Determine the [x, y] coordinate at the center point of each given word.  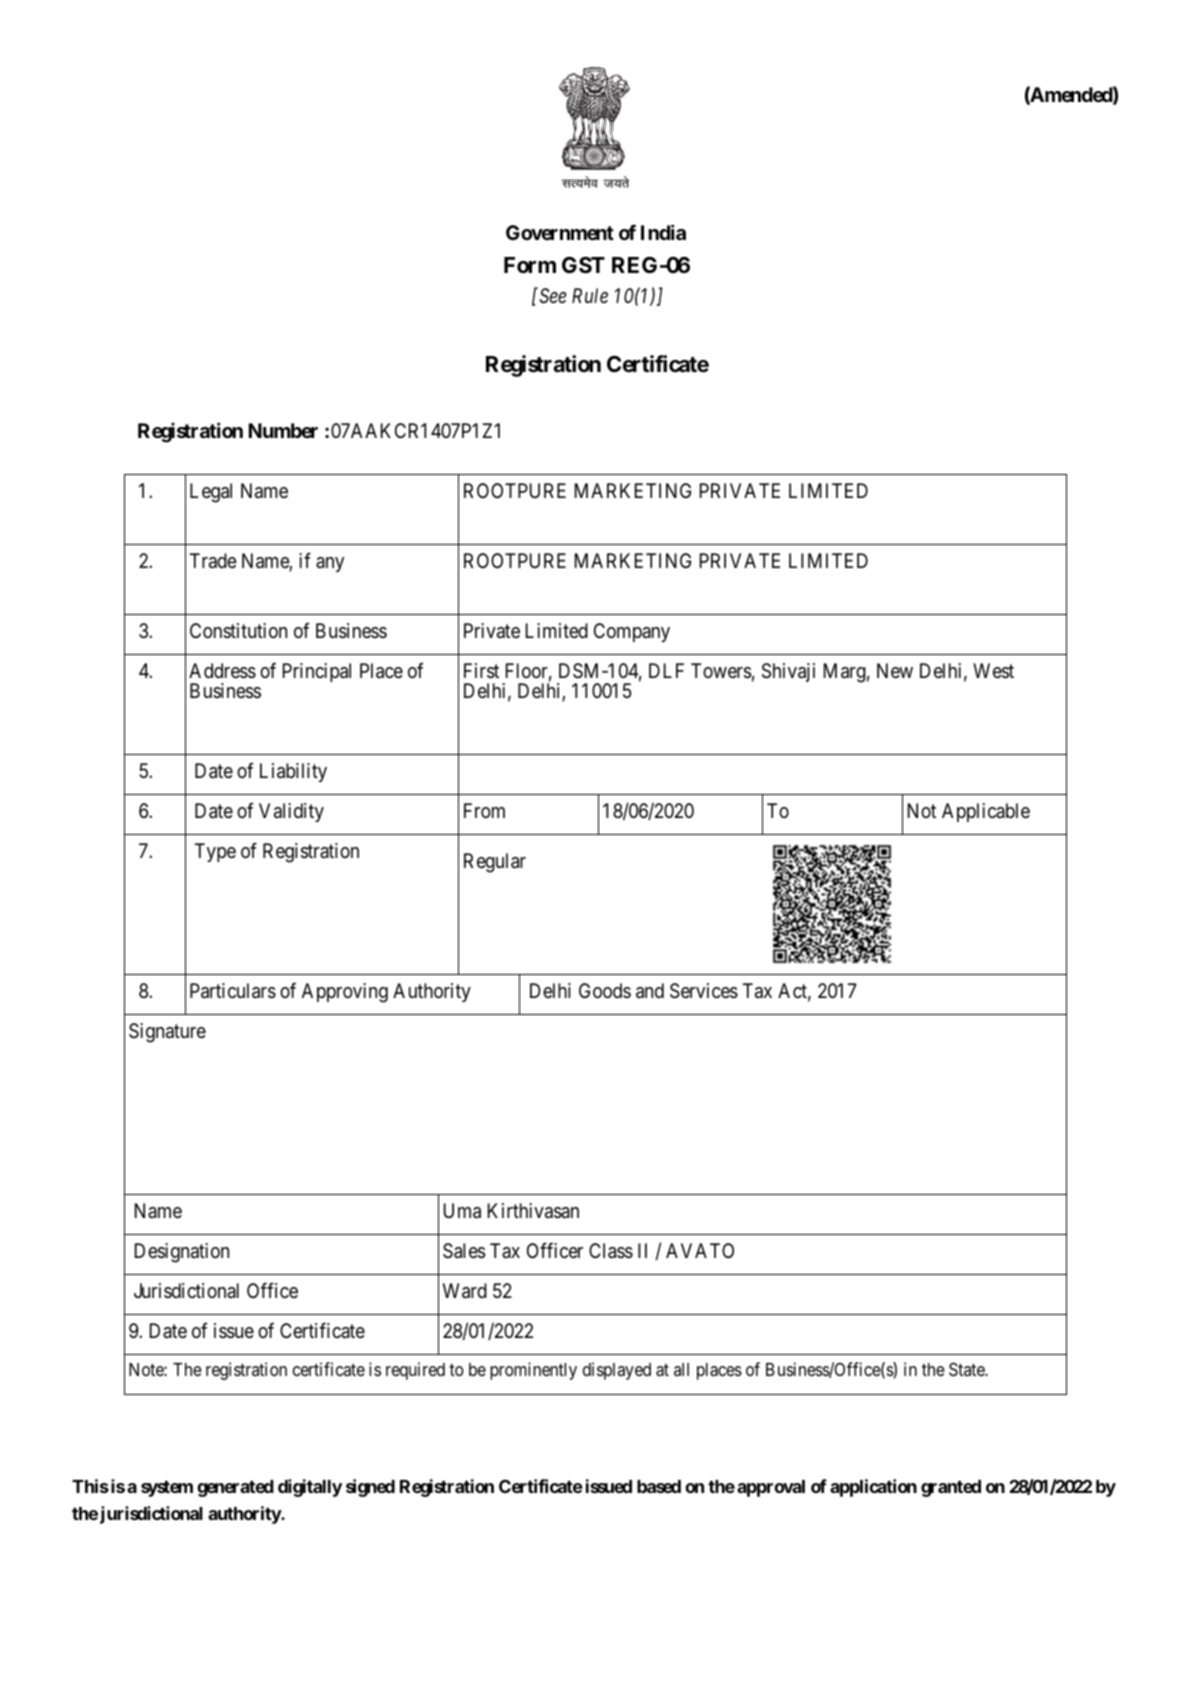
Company [632, 632]
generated [235, 1488]
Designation [182, 1253]
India [663, 232]
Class [611, 1251]
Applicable [986, 812]
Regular [495, 863]
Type [215, 852]
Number [283, 430]
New [895, 670]
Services [704, 991]
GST [583, 265]
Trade [213, 560]
